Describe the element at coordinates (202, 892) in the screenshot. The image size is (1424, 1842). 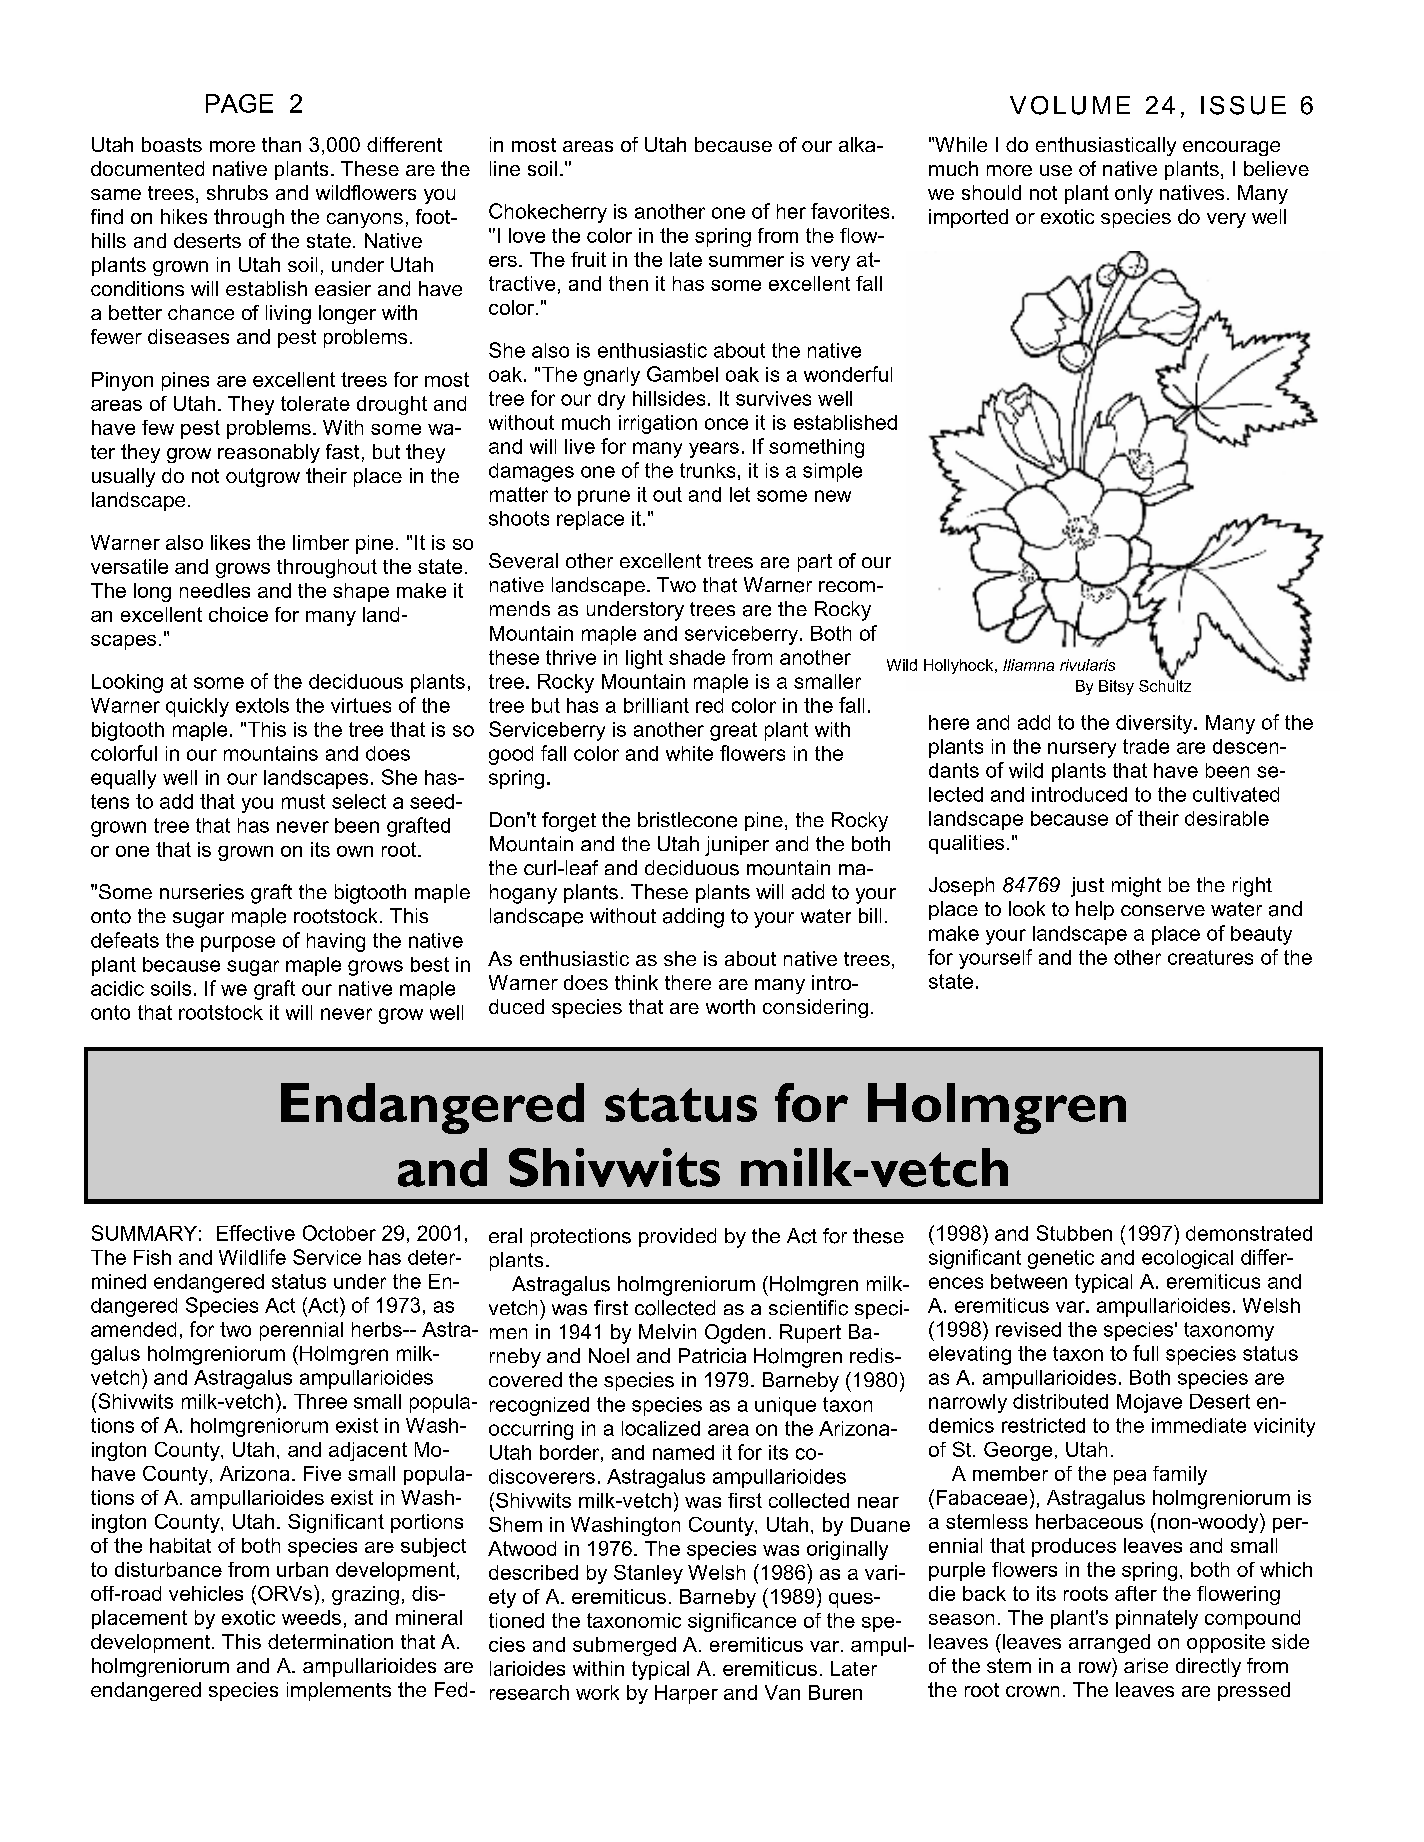
I see `nurseries` at that location.
